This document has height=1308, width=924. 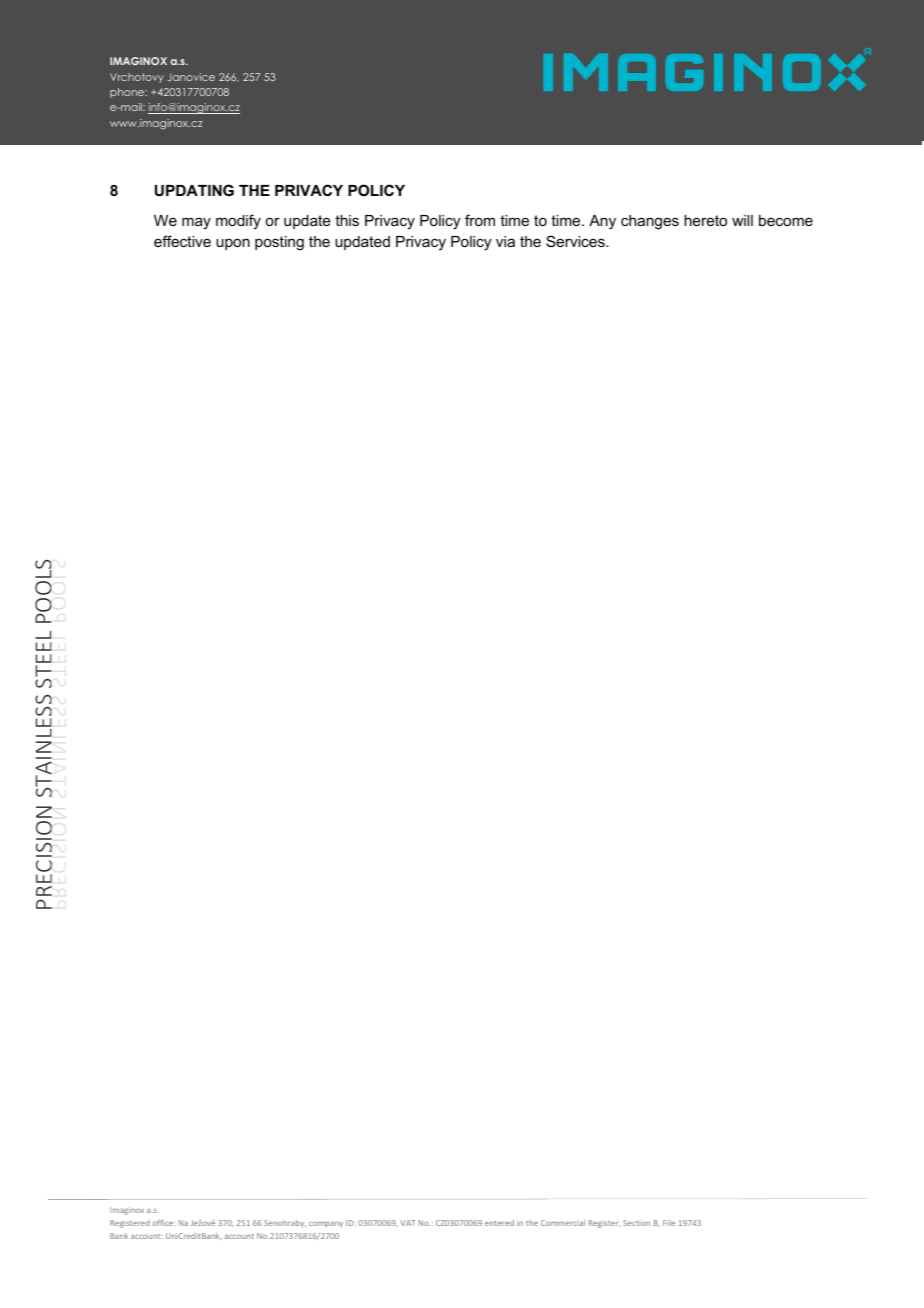 What do you see at coordinates (499, 1223) in the document?
I see `entered` at bounding box center [499, 1223].
